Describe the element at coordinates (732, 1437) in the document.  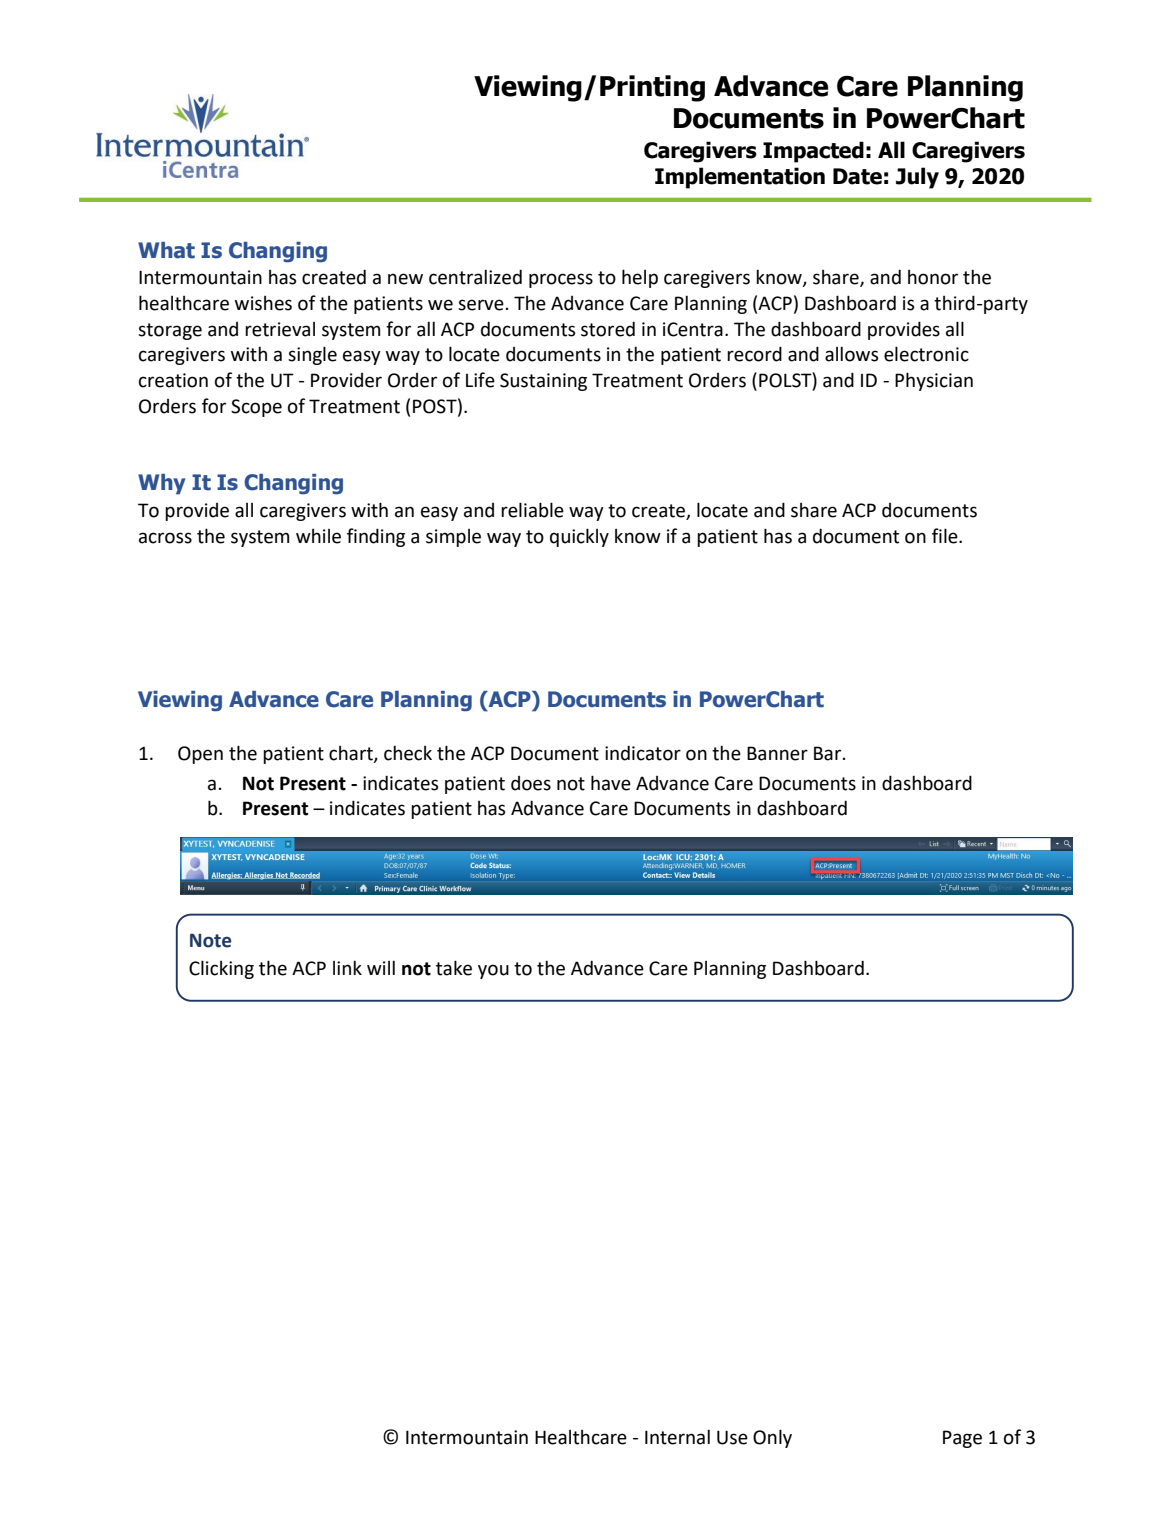
I see `Use` at that location.
